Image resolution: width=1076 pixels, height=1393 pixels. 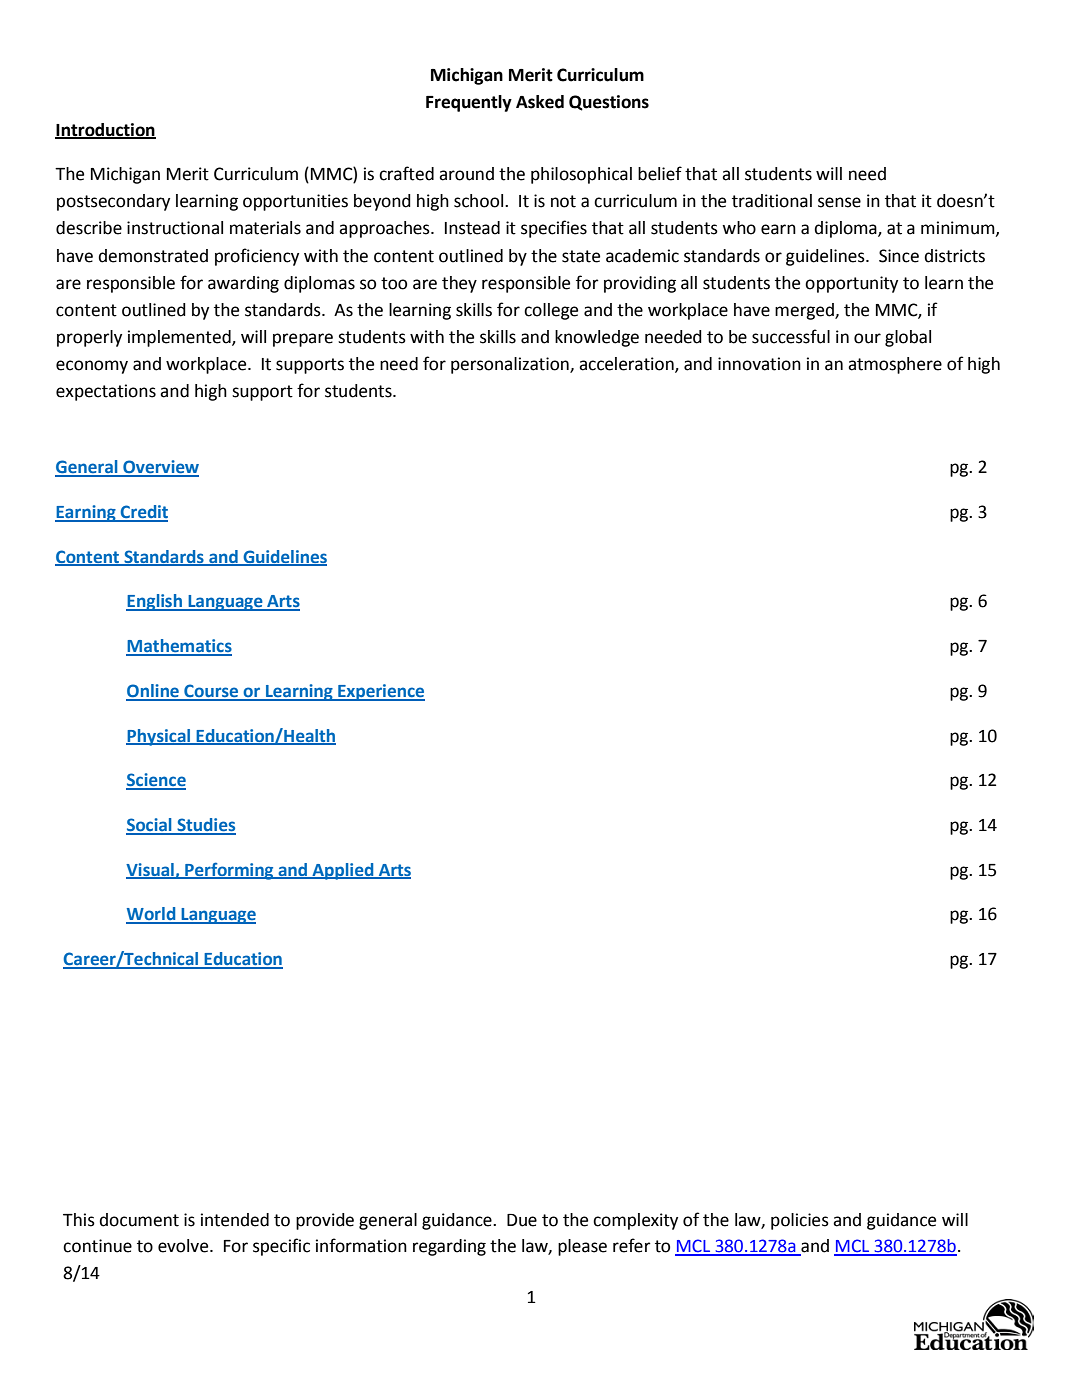 I want to click on Introduction, so click(x=105, y=130).
